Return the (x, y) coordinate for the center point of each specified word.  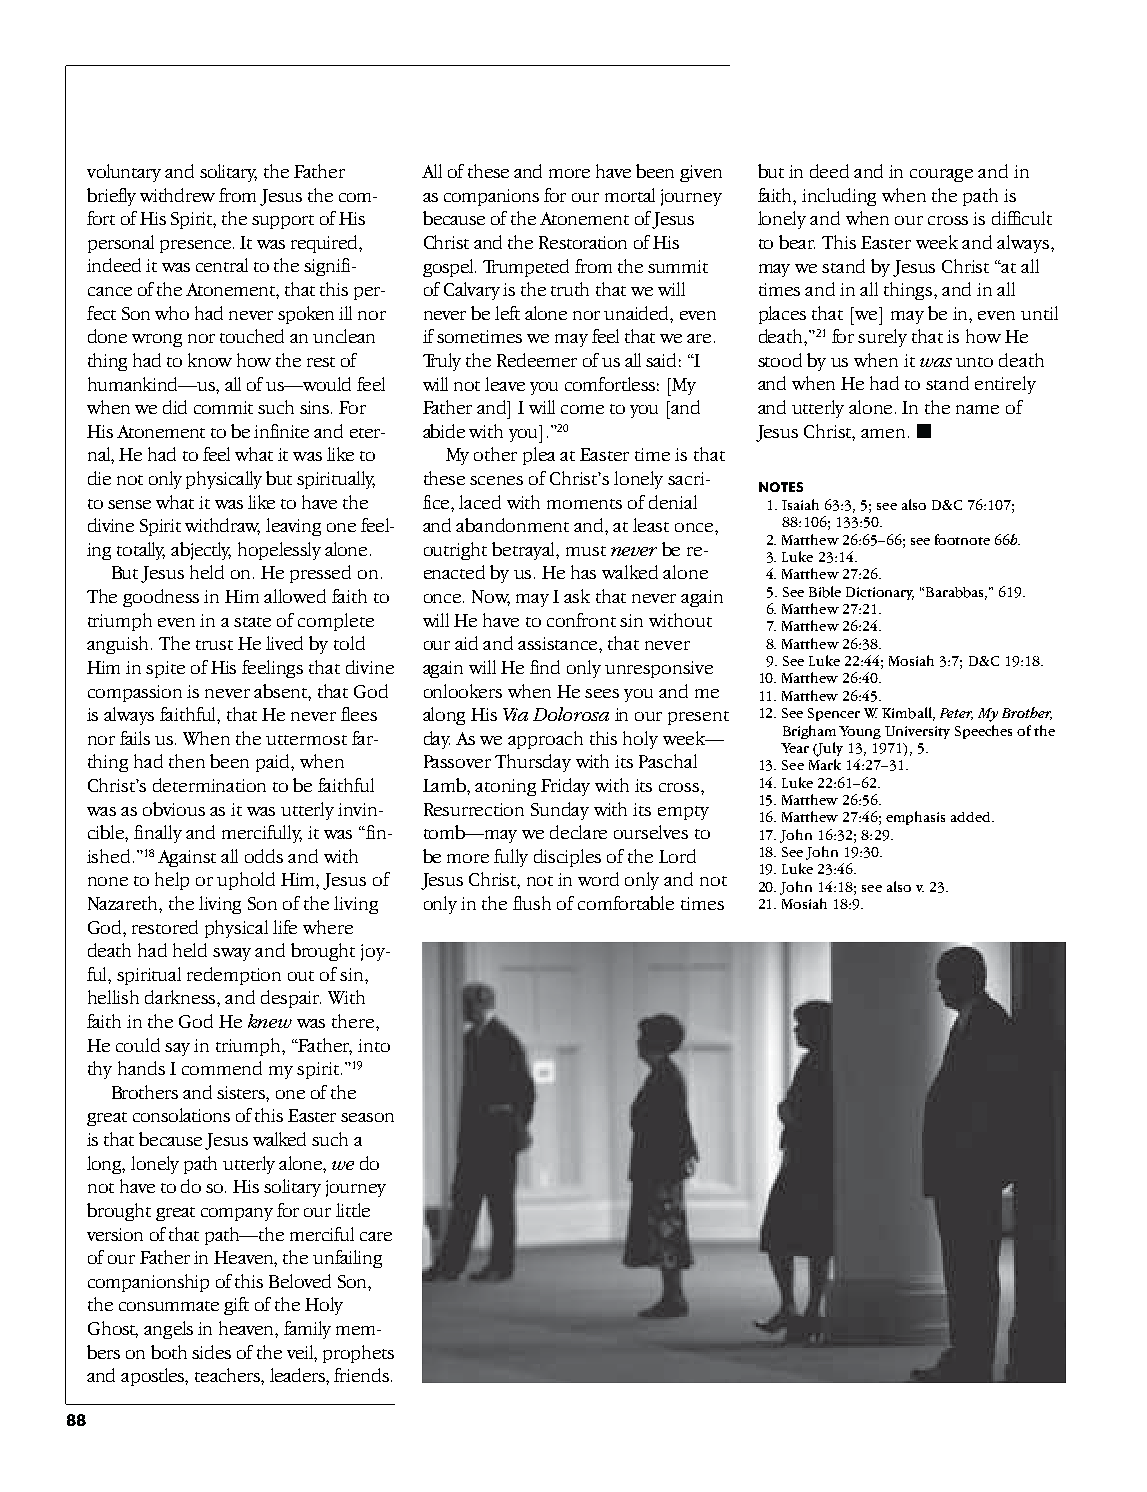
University (917, 732)
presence (197, 246)
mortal (630, 195)
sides (211, 1352)
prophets (358, 1354)
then (187, 761)
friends (361, 1375)
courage (941, 175)
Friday (565, 787)
